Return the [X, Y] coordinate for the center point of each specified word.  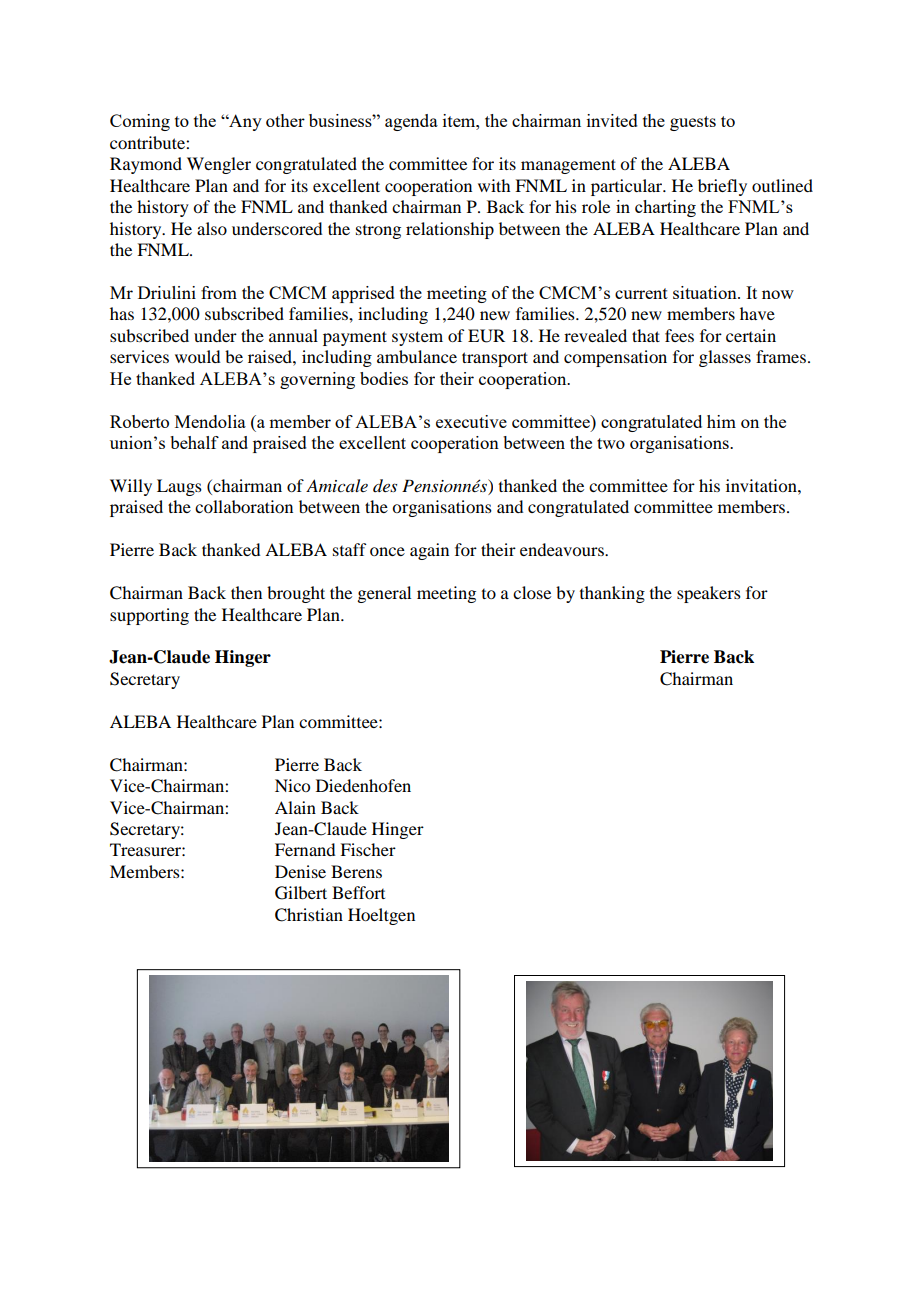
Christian [309, 915]
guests [693, 123]
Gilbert [301, 893]
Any [244, 122]
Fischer [368, 849]
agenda [411, 122]
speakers [709, 594]
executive [471, 421]
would [197, 356]
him [721, 421]
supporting [149, 616]
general [384, 594]
